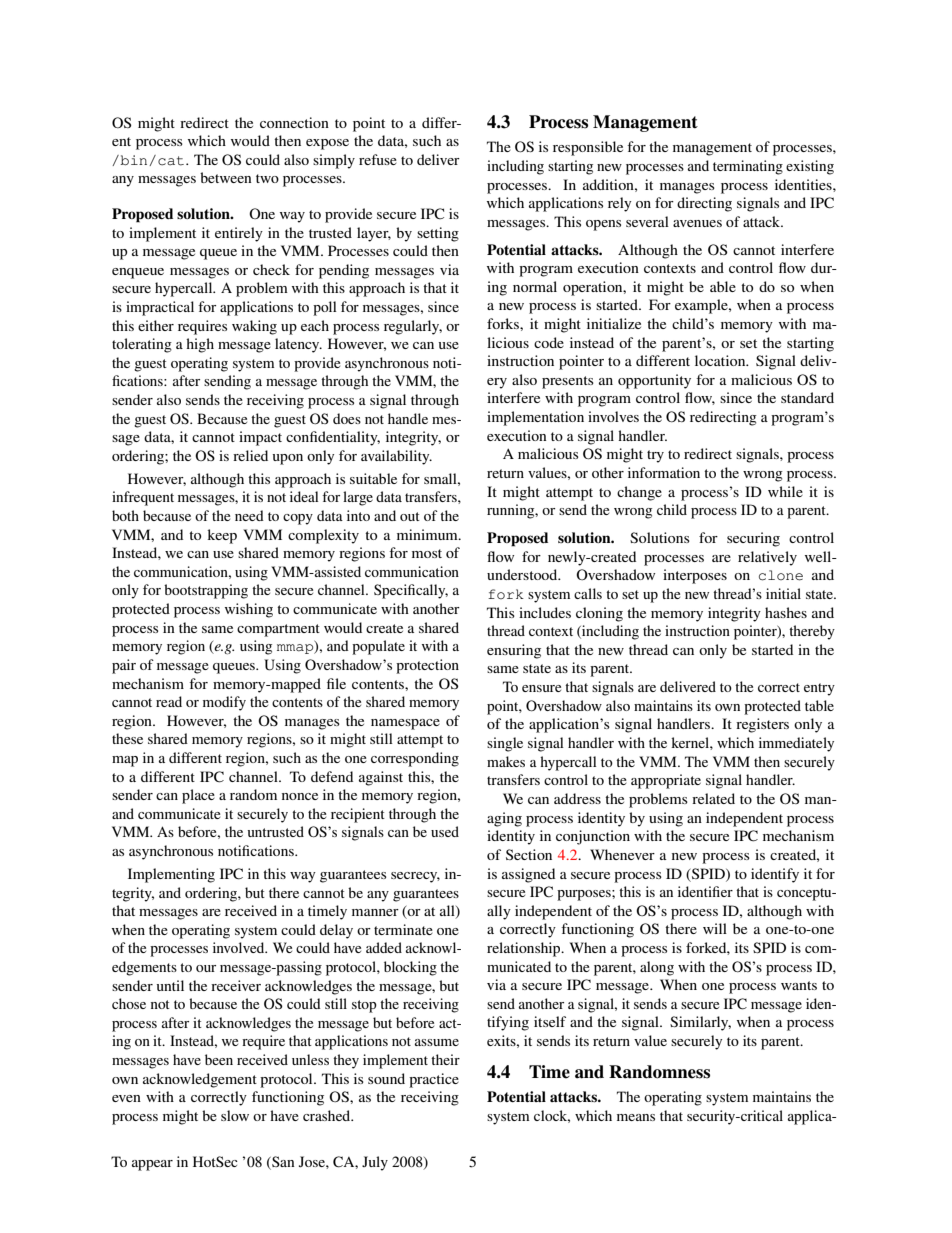  I want to click on refuse, so click(378, 159).
